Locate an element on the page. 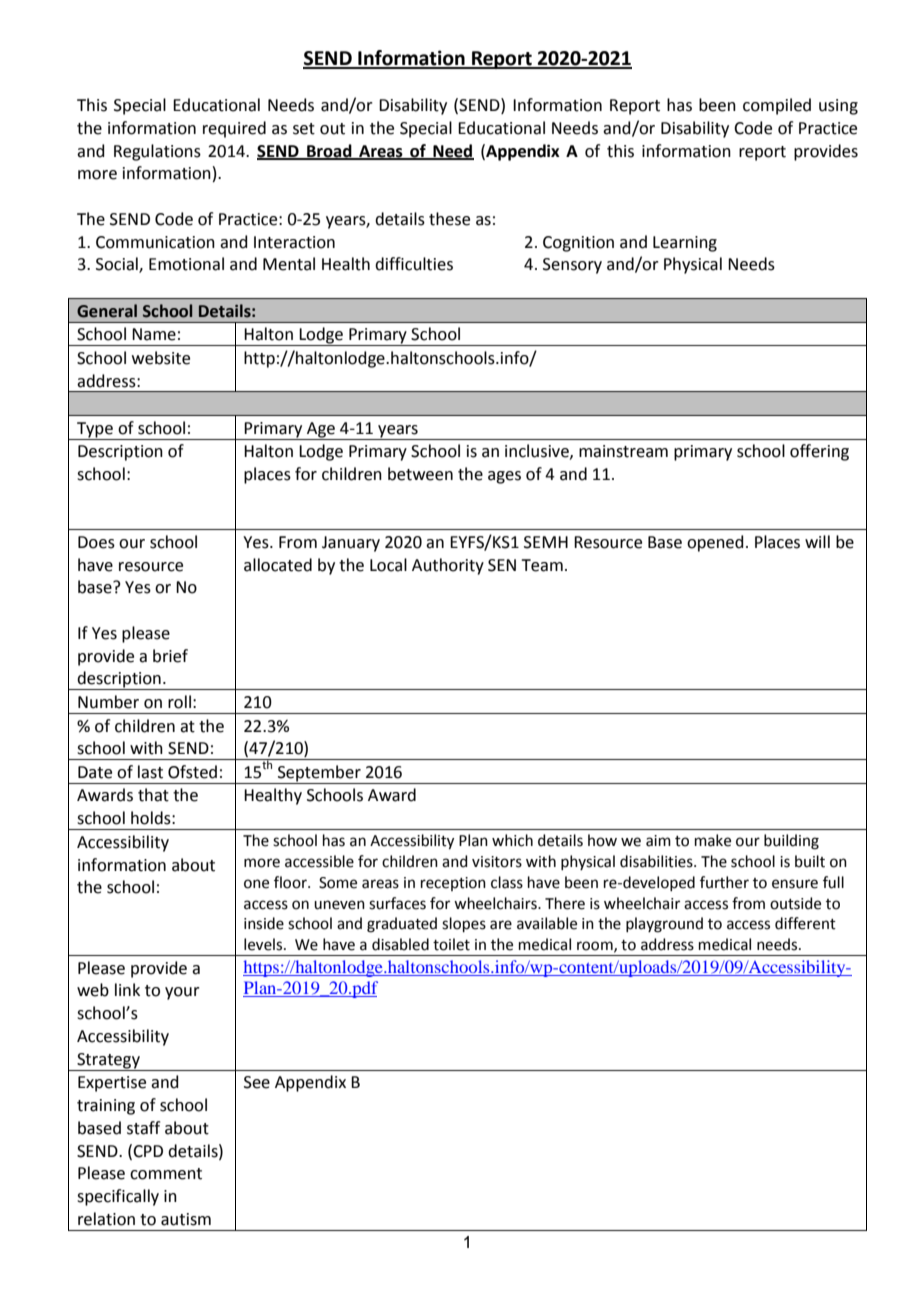  opened is located at coordinates (715, 543).
